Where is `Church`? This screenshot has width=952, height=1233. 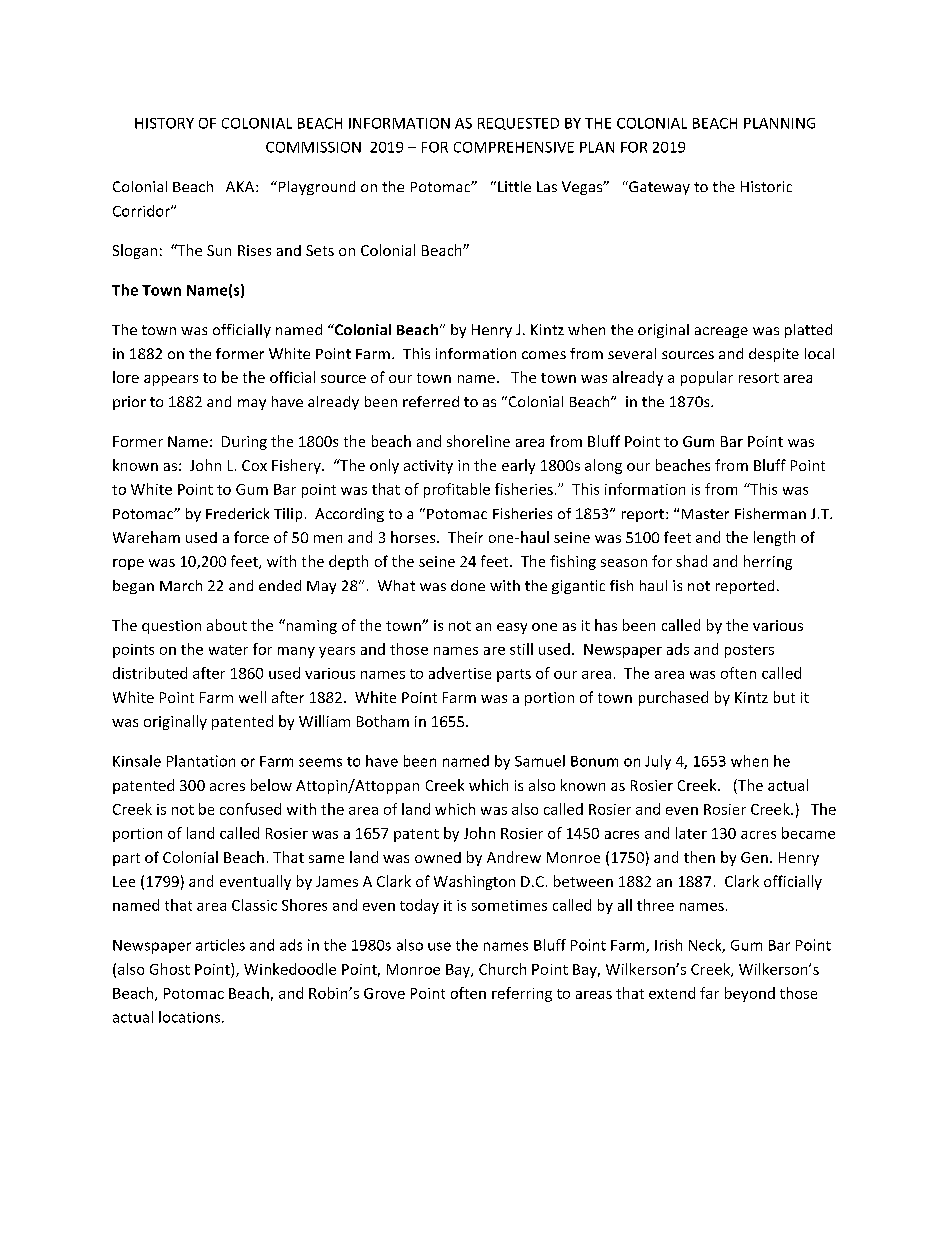
Church is located at coordinates (502, 969).
